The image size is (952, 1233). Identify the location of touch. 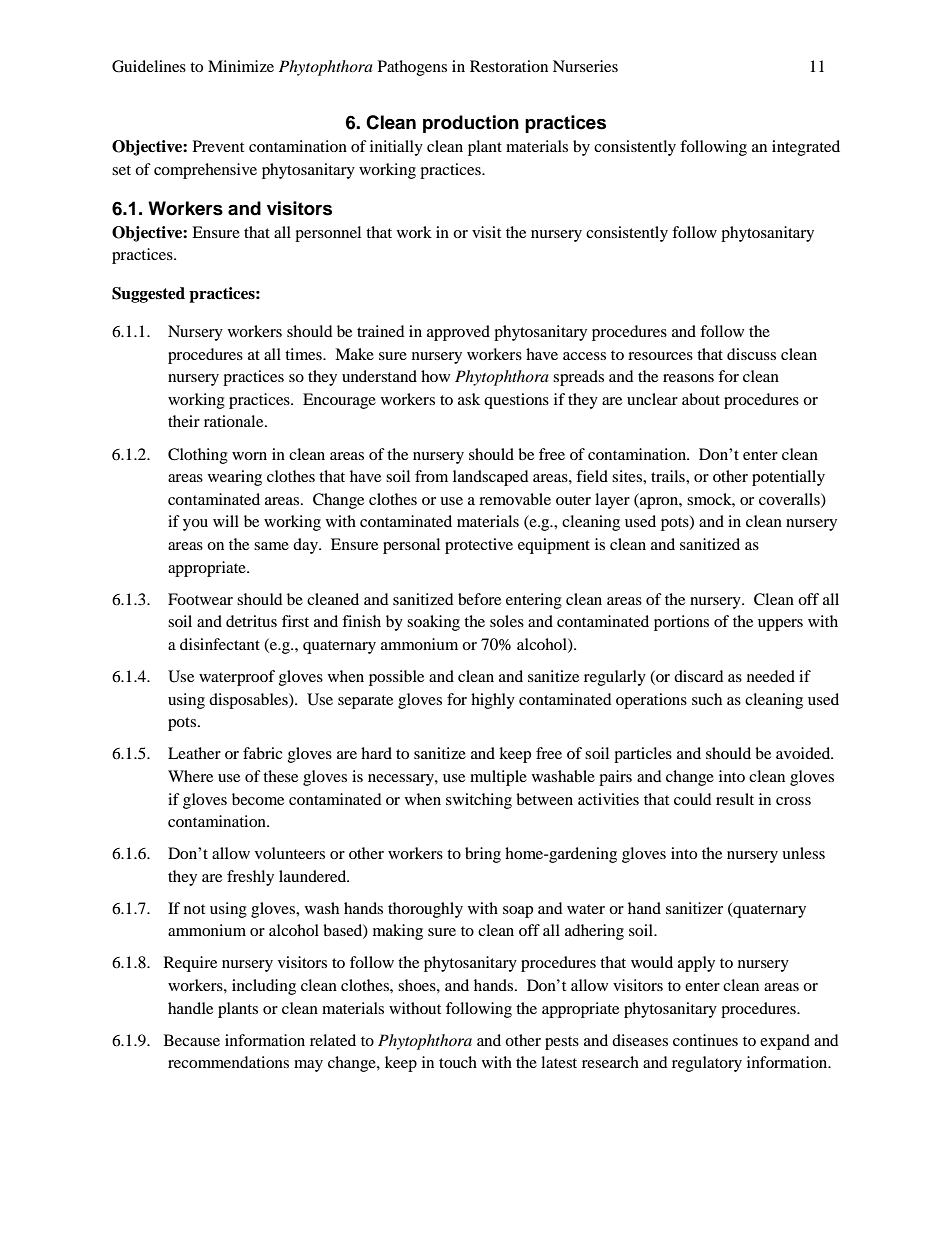
(458, 1062).
